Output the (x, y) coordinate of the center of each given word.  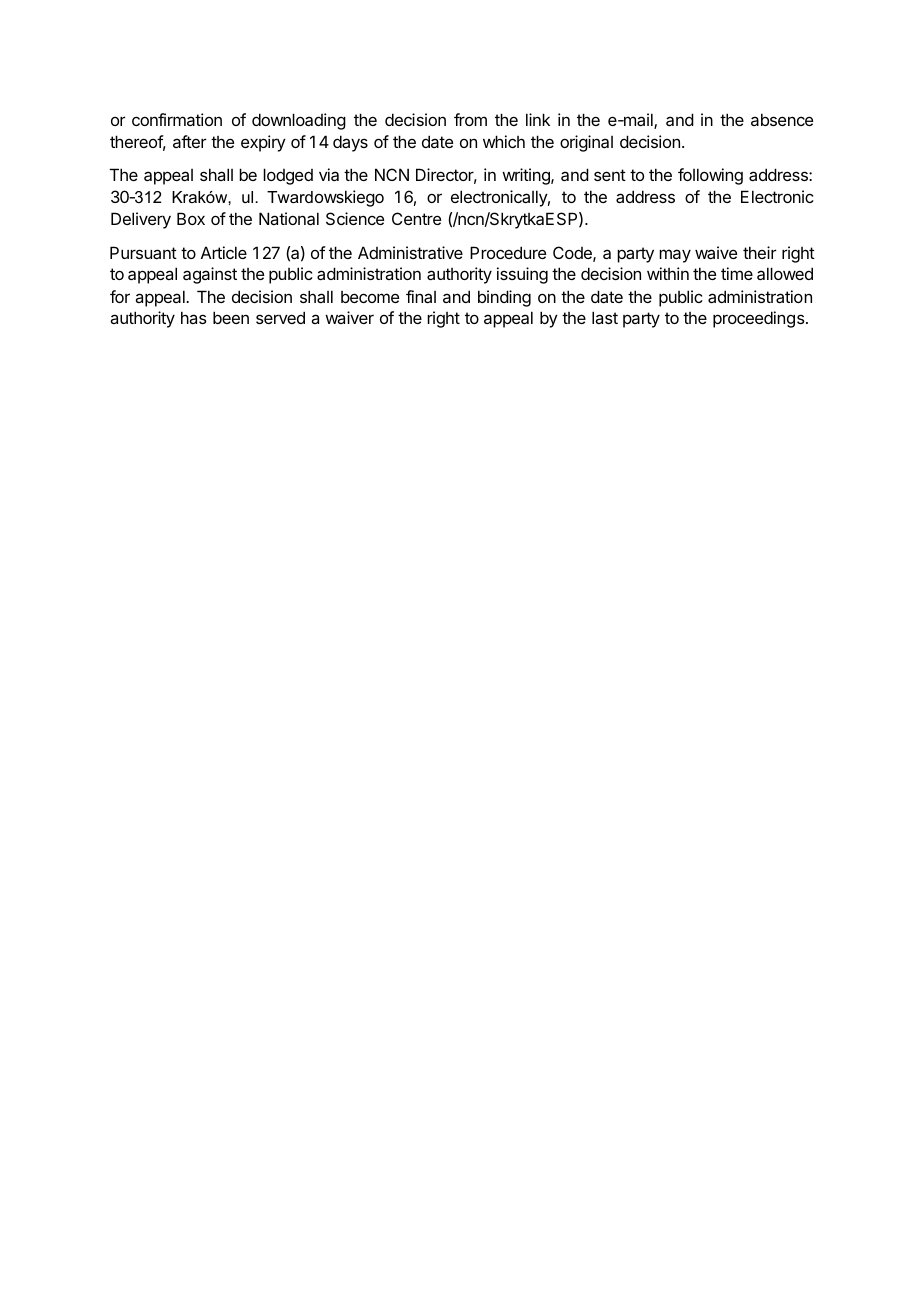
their (759, 252)
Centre (416, 218)
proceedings (760, 319)
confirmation (177, 119)
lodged (288, 176)
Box (191, 218)
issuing (522, 275)
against (210, 275)
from (470, 119)
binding (504, 298)
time (737, 273)
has (194, 317)
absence (782, 119)
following (710, 176)
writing (527, 176)
